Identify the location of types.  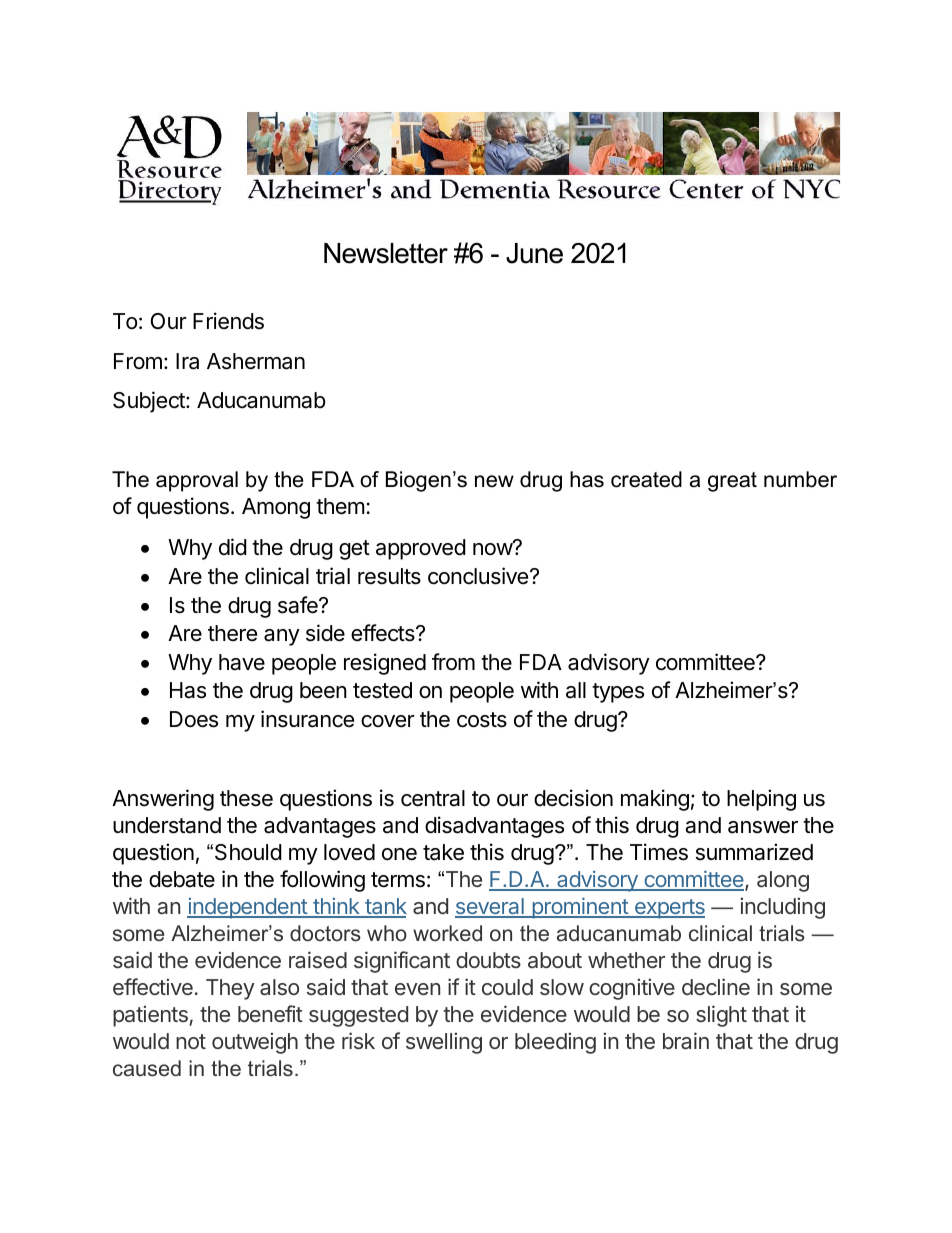
(618, 693).
